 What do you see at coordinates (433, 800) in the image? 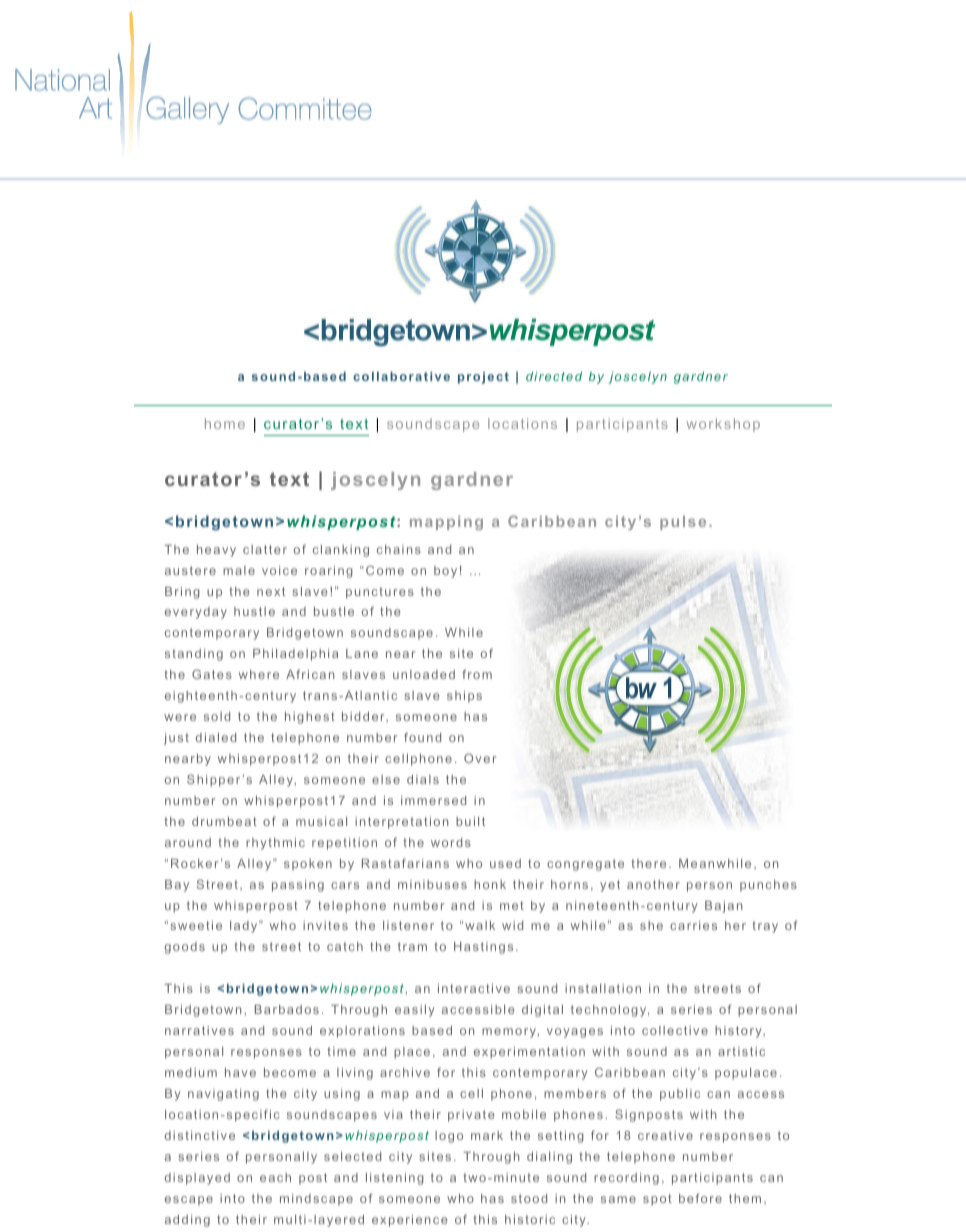
I see `immersed` at bounding box center [433, 800].
